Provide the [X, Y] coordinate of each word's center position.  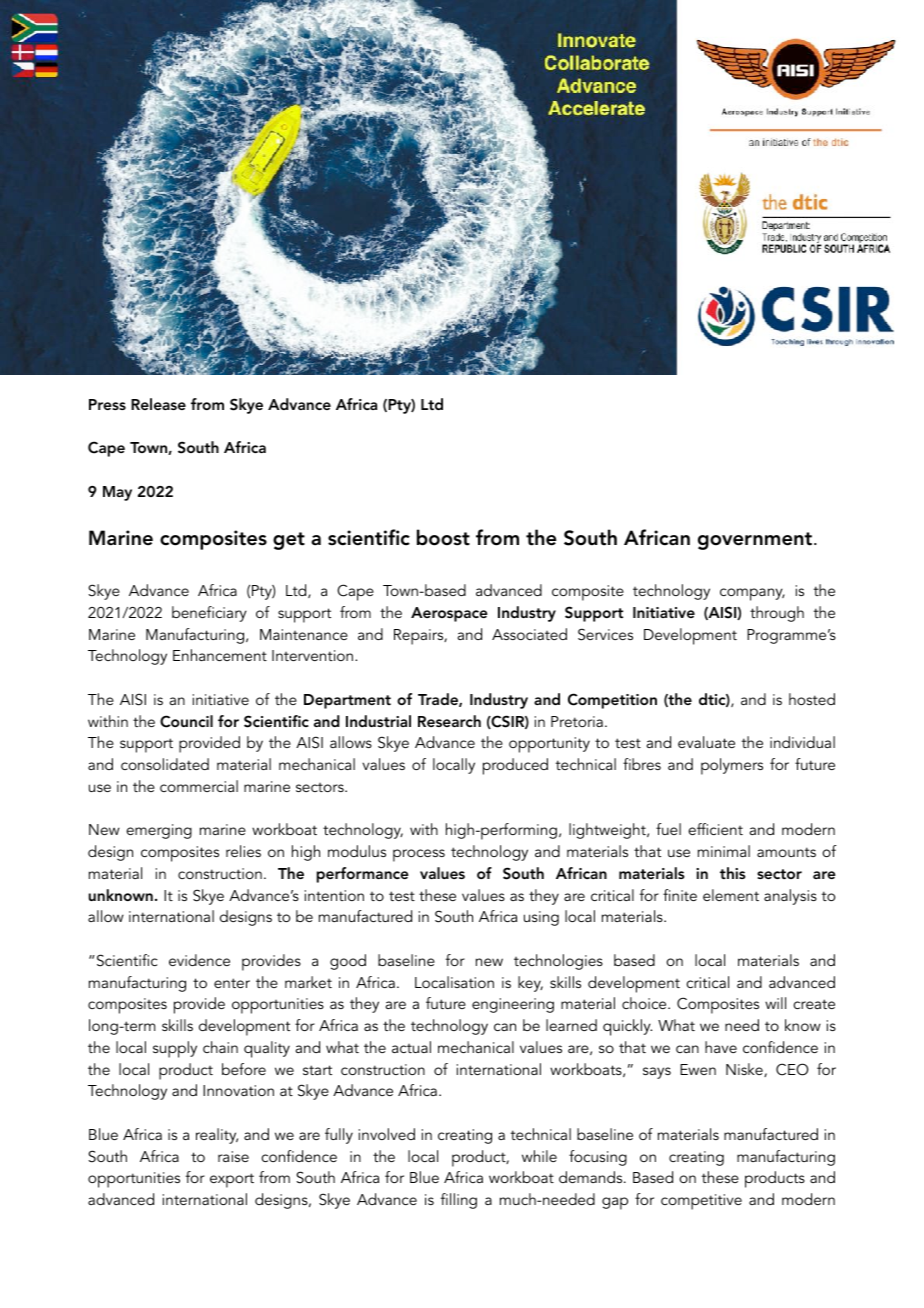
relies [243, 851]
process [419, 855]
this [733, 873]
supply [175, 1049]
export [232, 1180]
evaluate [706, 742]
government [755, 541]
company [752, 594]
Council [186, 721]
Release [158, 404]
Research [449, 721]
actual [411, 1047]
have [721, 1047]
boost [443, 537]
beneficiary [209, 614]
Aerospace [449, 614]
